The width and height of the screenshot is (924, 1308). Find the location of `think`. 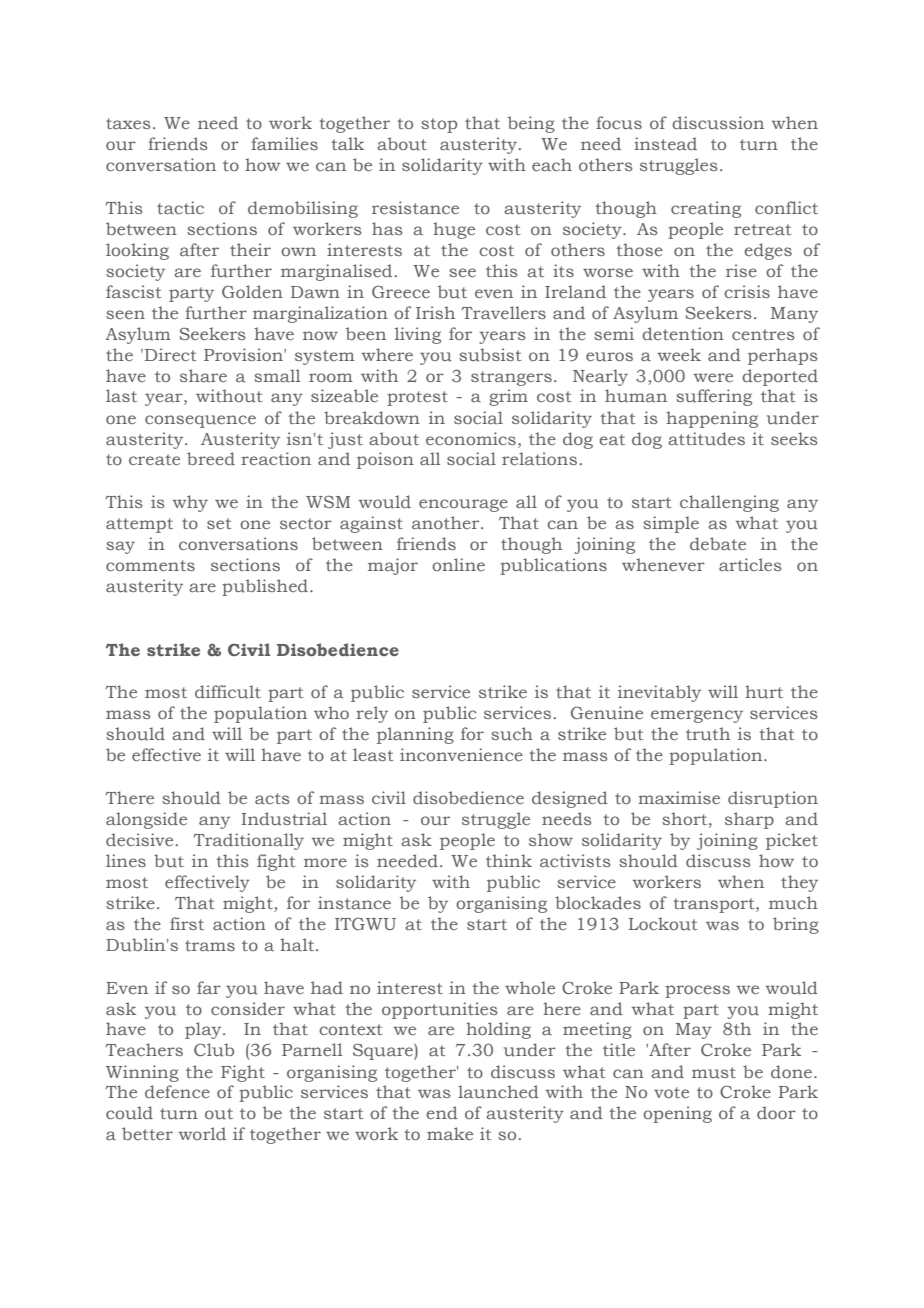

think is located at coordinates (509, 860).
